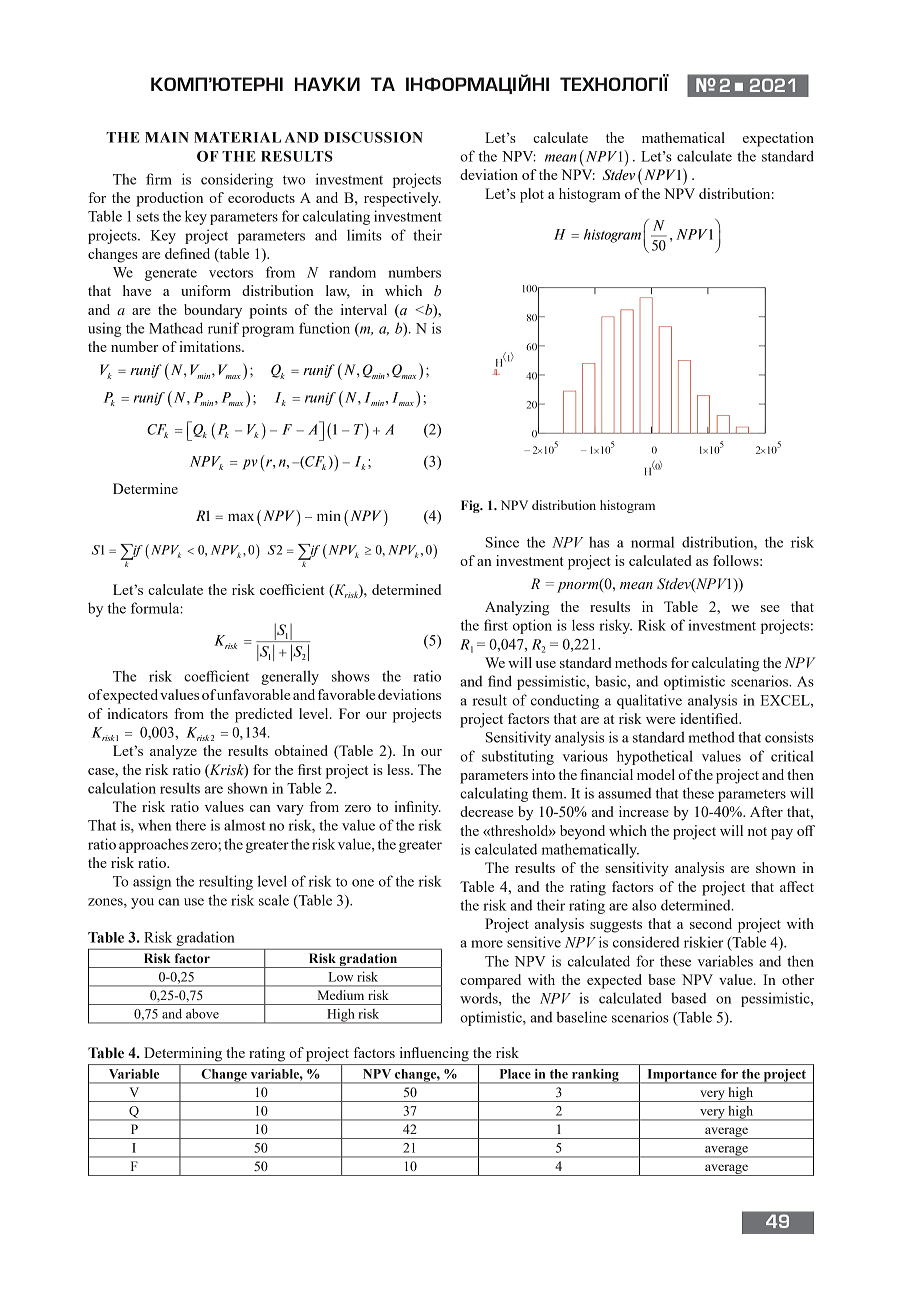 This screenshot has height=1308, width=924. Describe the element at coordinates (778, 139) in the screenshot. I see `expectation` at that location.
